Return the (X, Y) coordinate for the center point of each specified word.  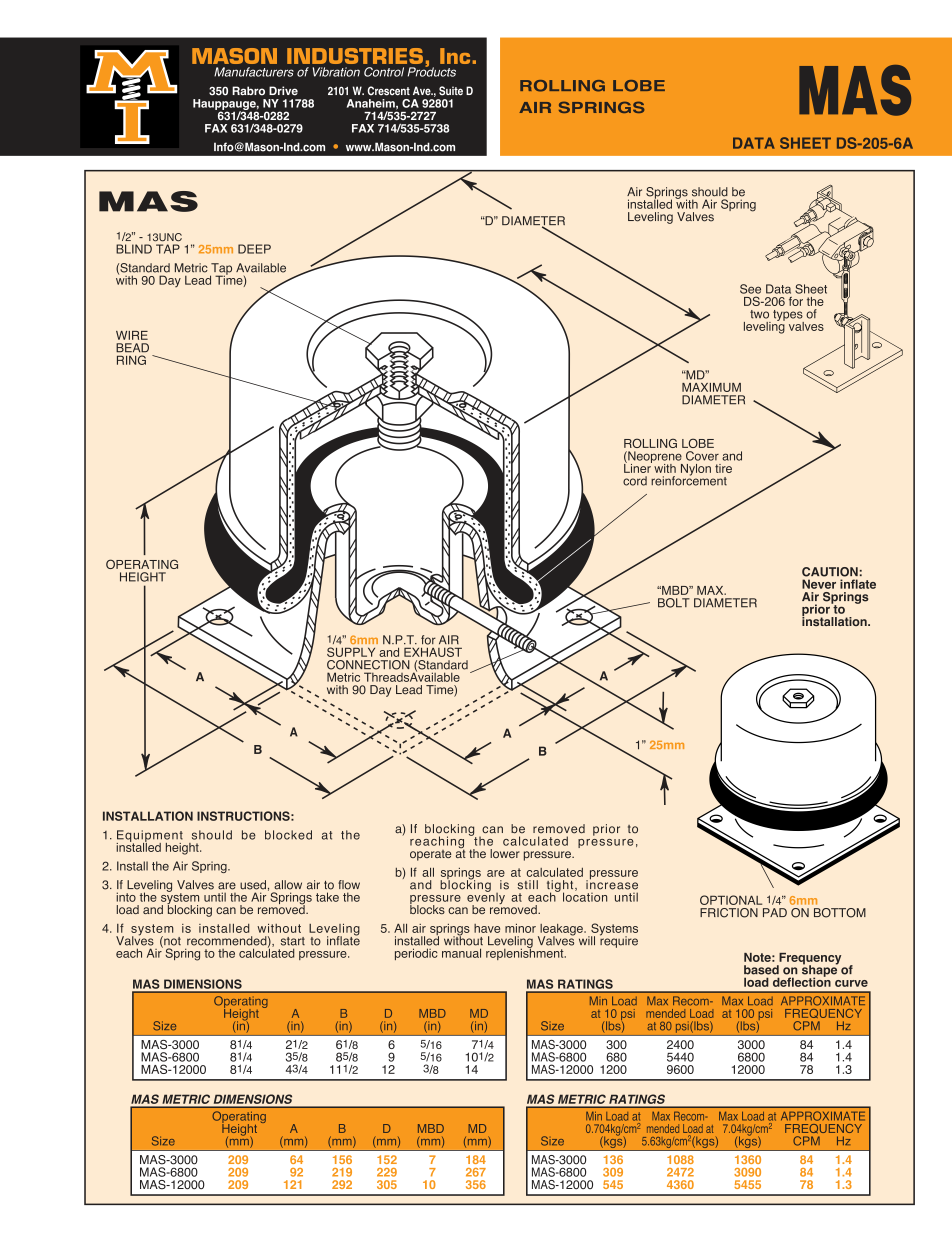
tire (723, 468)
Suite (451, 91)
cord (635, 481)
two (759, 314)
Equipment (149, 837)
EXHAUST (433, 652)
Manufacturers (254, 72)
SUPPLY (351, 652)
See (750, 289)
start (293, 941)
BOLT (674, 603)
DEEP (254, 249)
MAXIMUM (711, 387)
